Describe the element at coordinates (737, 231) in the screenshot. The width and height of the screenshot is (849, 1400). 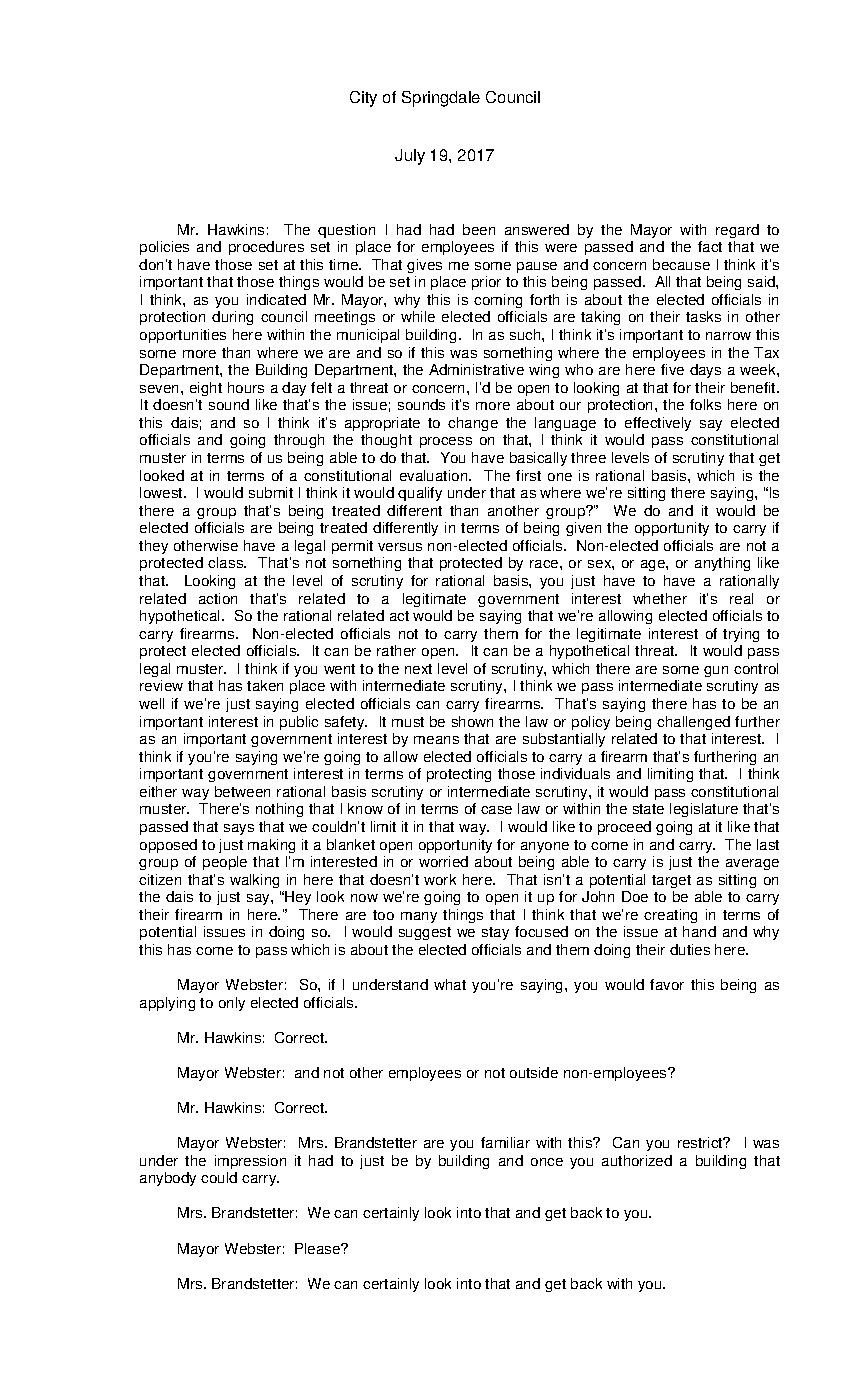
I see `regard` at that location.
